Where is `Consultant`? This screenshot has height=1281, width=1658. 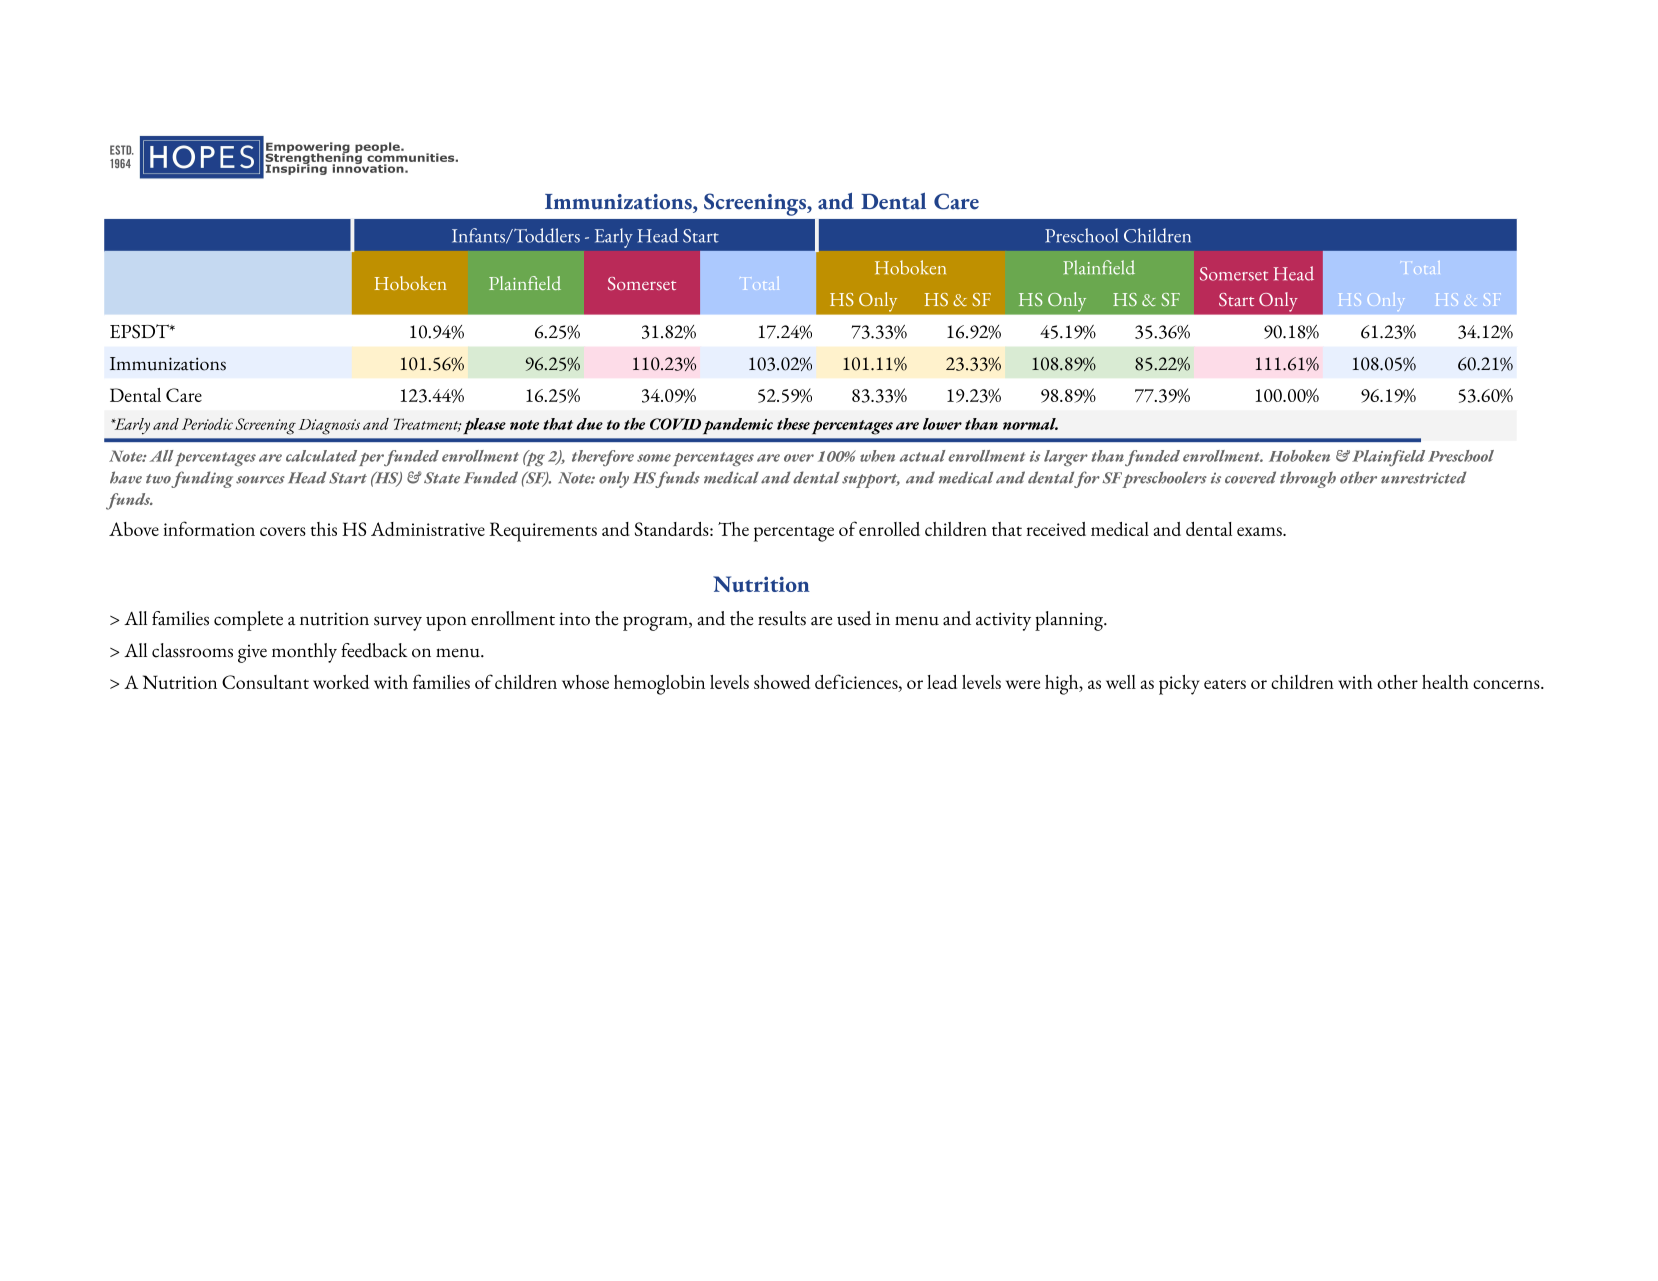
Consultant is located at coordinates (265, 682).
